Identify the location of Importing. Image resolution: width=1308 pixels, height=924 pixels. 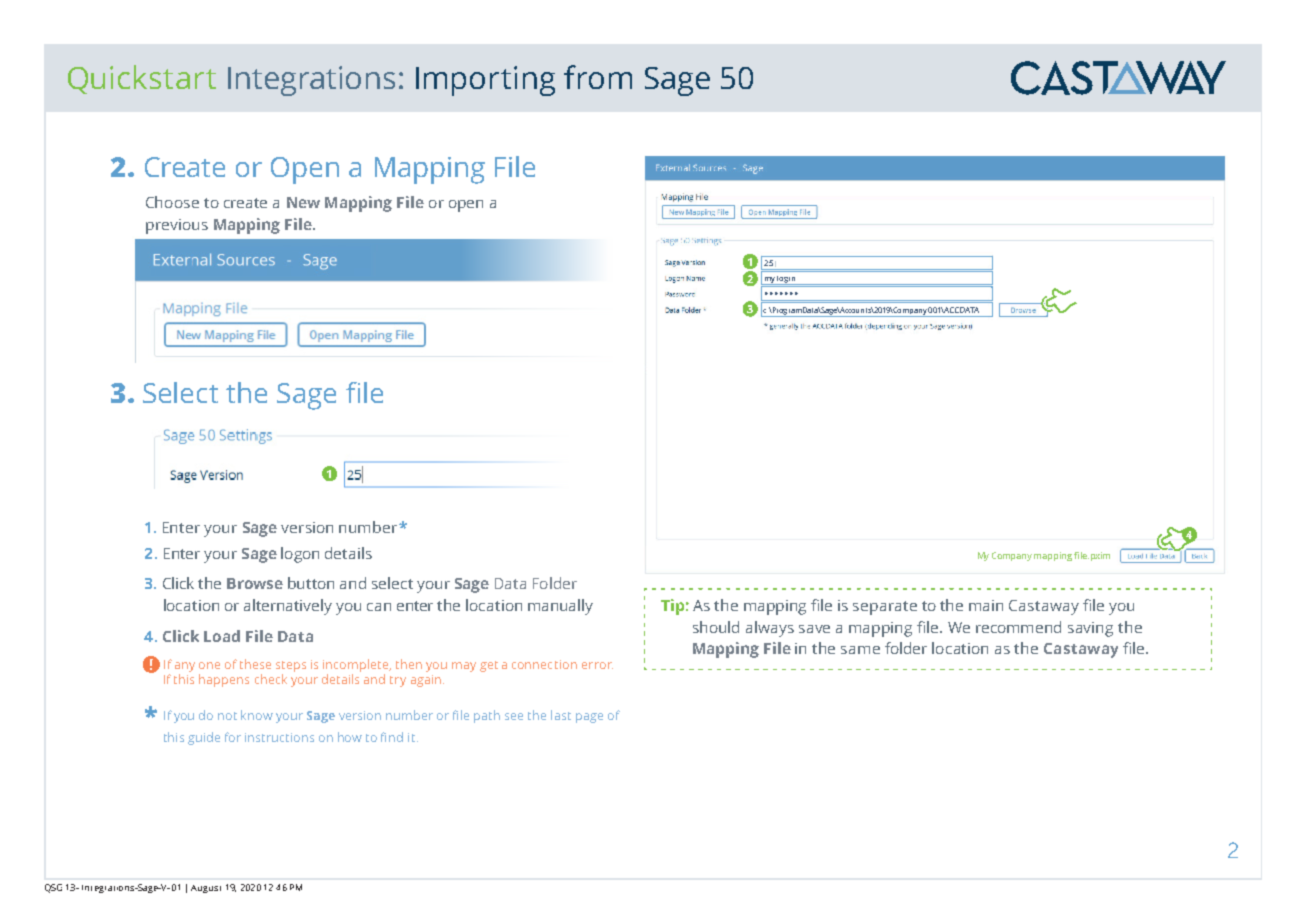
(485, 81).
